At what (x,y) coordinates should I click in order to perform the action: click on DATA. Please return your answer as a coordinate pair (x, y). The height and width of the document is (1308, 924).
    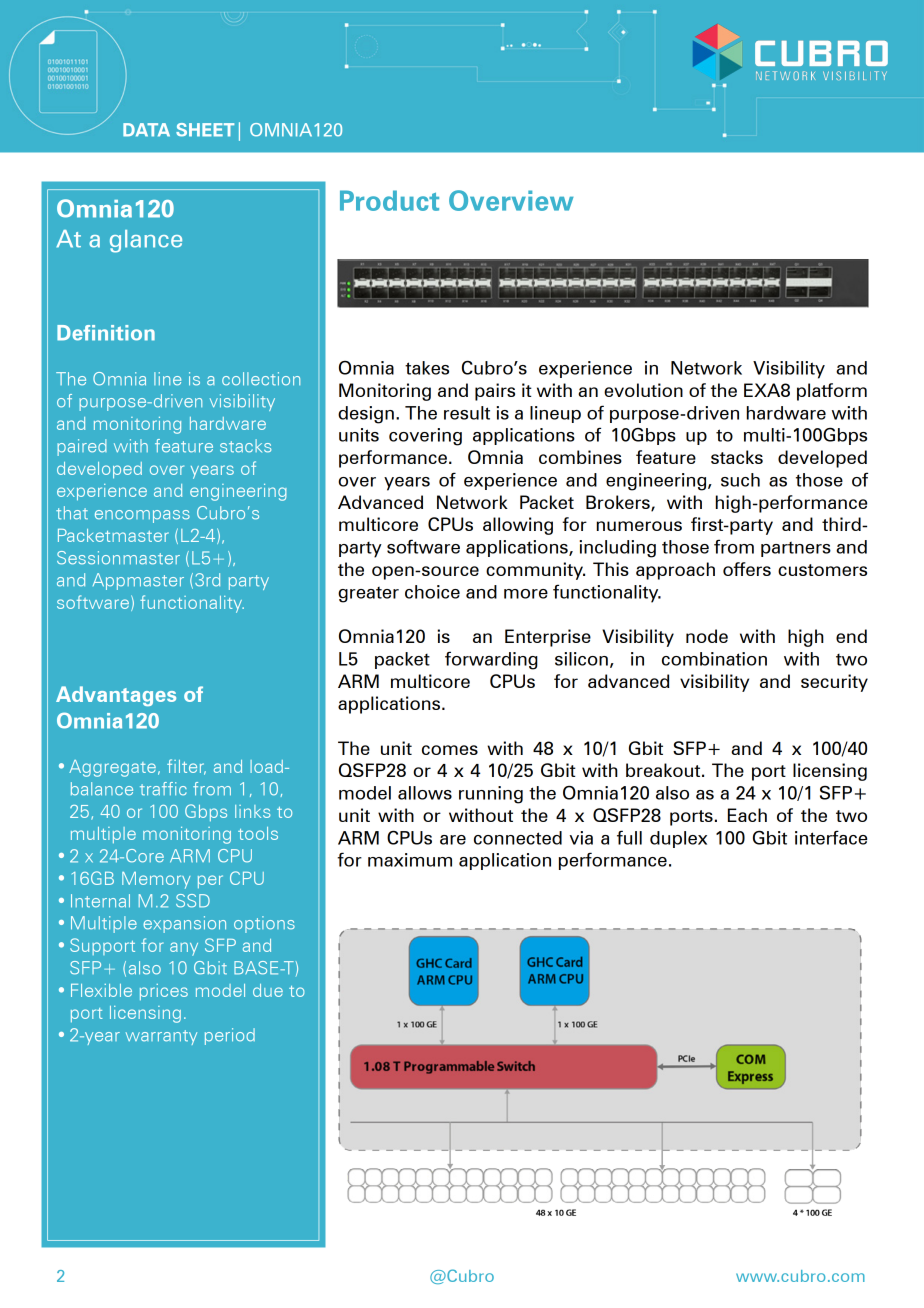
    Looking at the image, I should click on (146, 130).
